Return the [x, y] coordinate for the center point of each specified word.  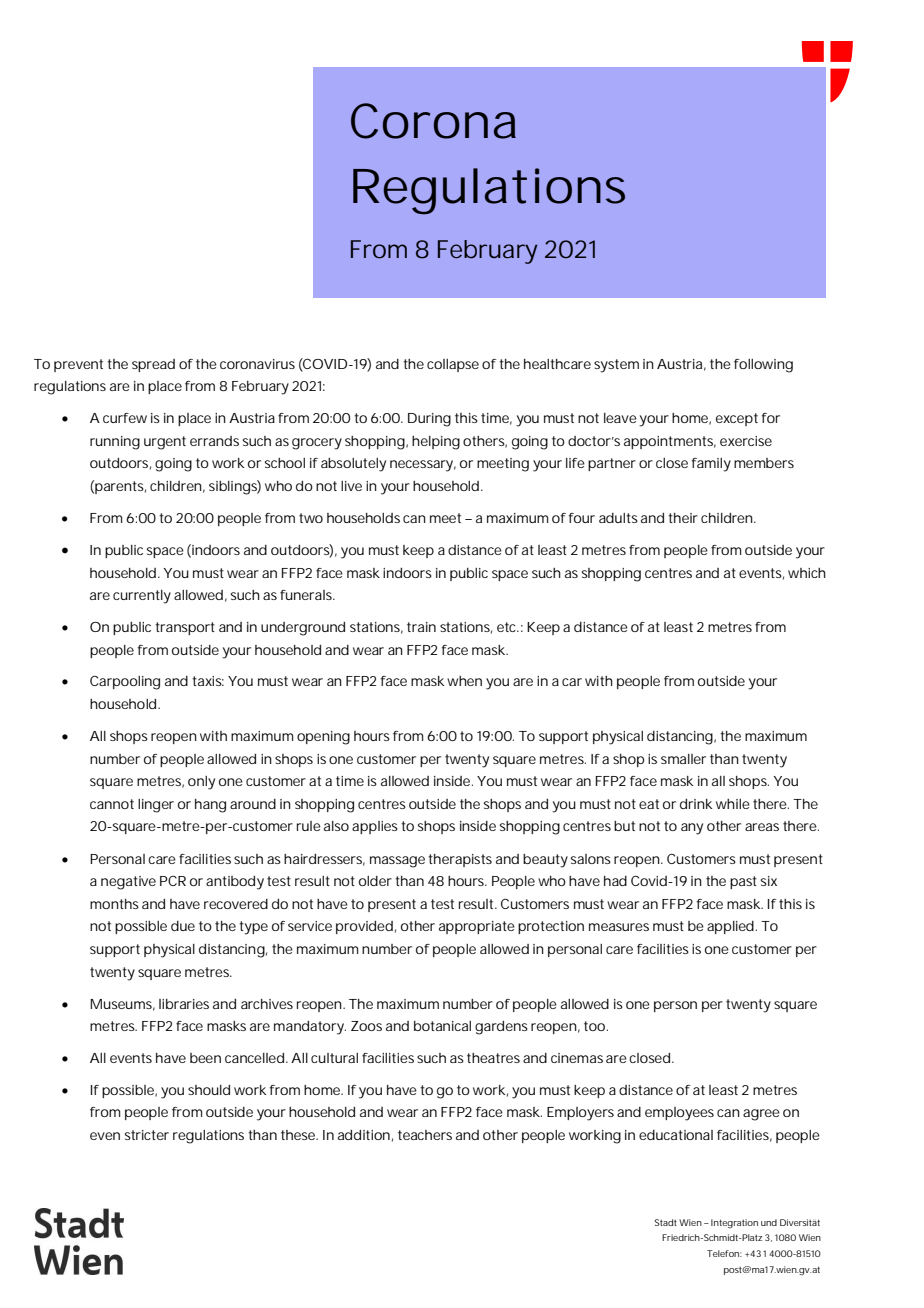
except [737, 419]
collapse [453, 365]
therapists [460, 860]
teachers [425, 1135]
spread [153, 365]
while [733, 804]
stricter [147, 1135]
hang [210, 806]
